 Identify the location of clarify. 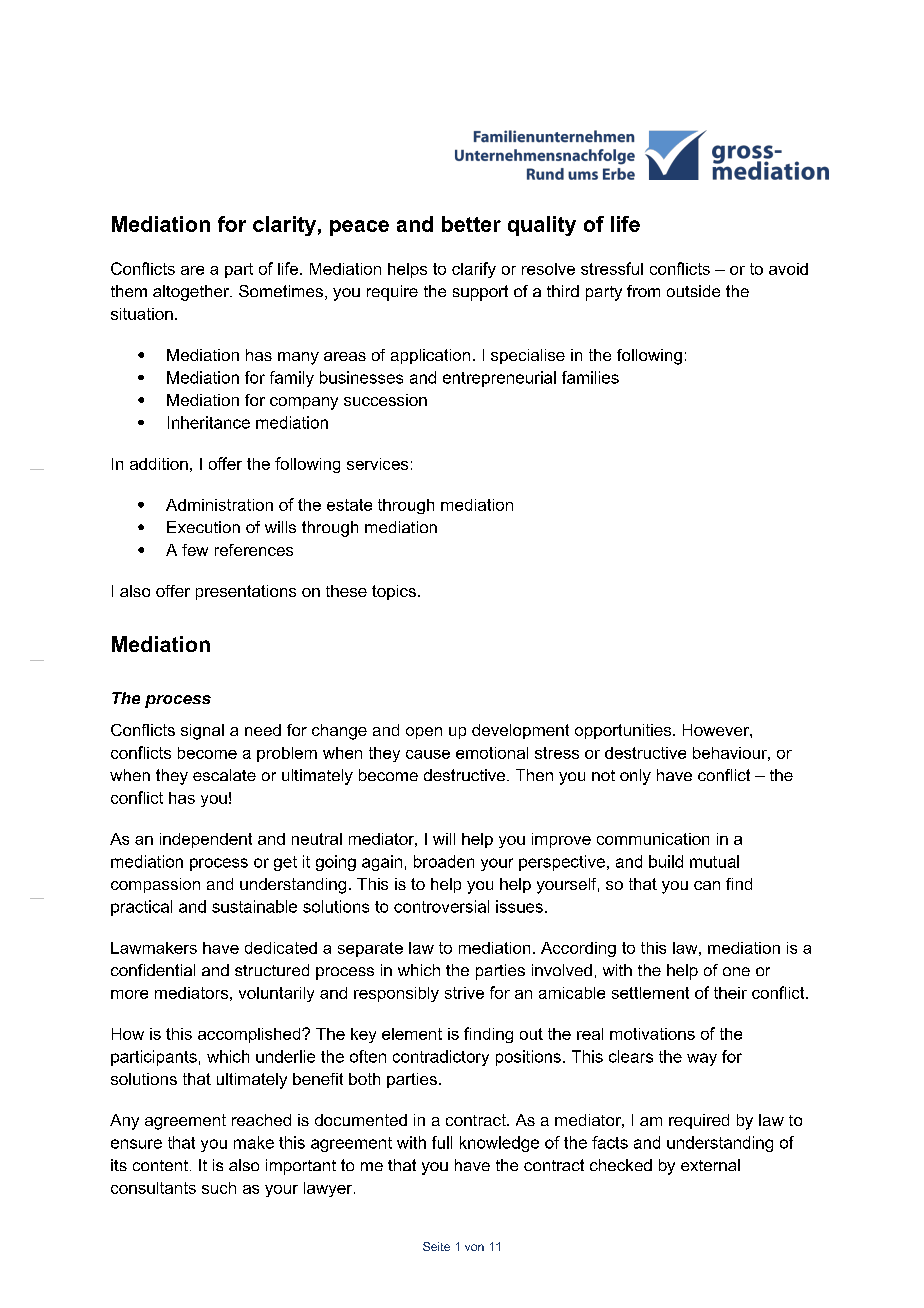
(474, 270).
